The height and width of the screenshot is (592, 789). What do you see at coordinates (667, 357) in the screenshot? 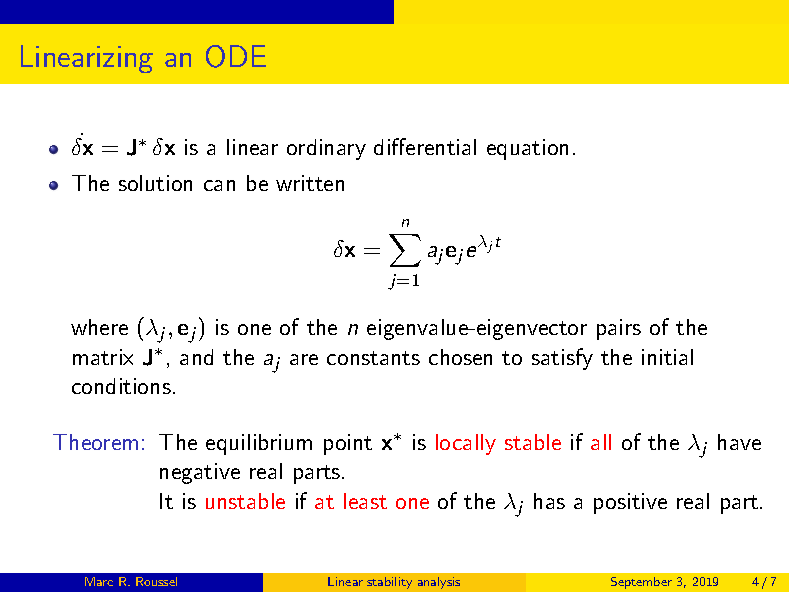
I see `initial` at bounding box center [667, 357].
